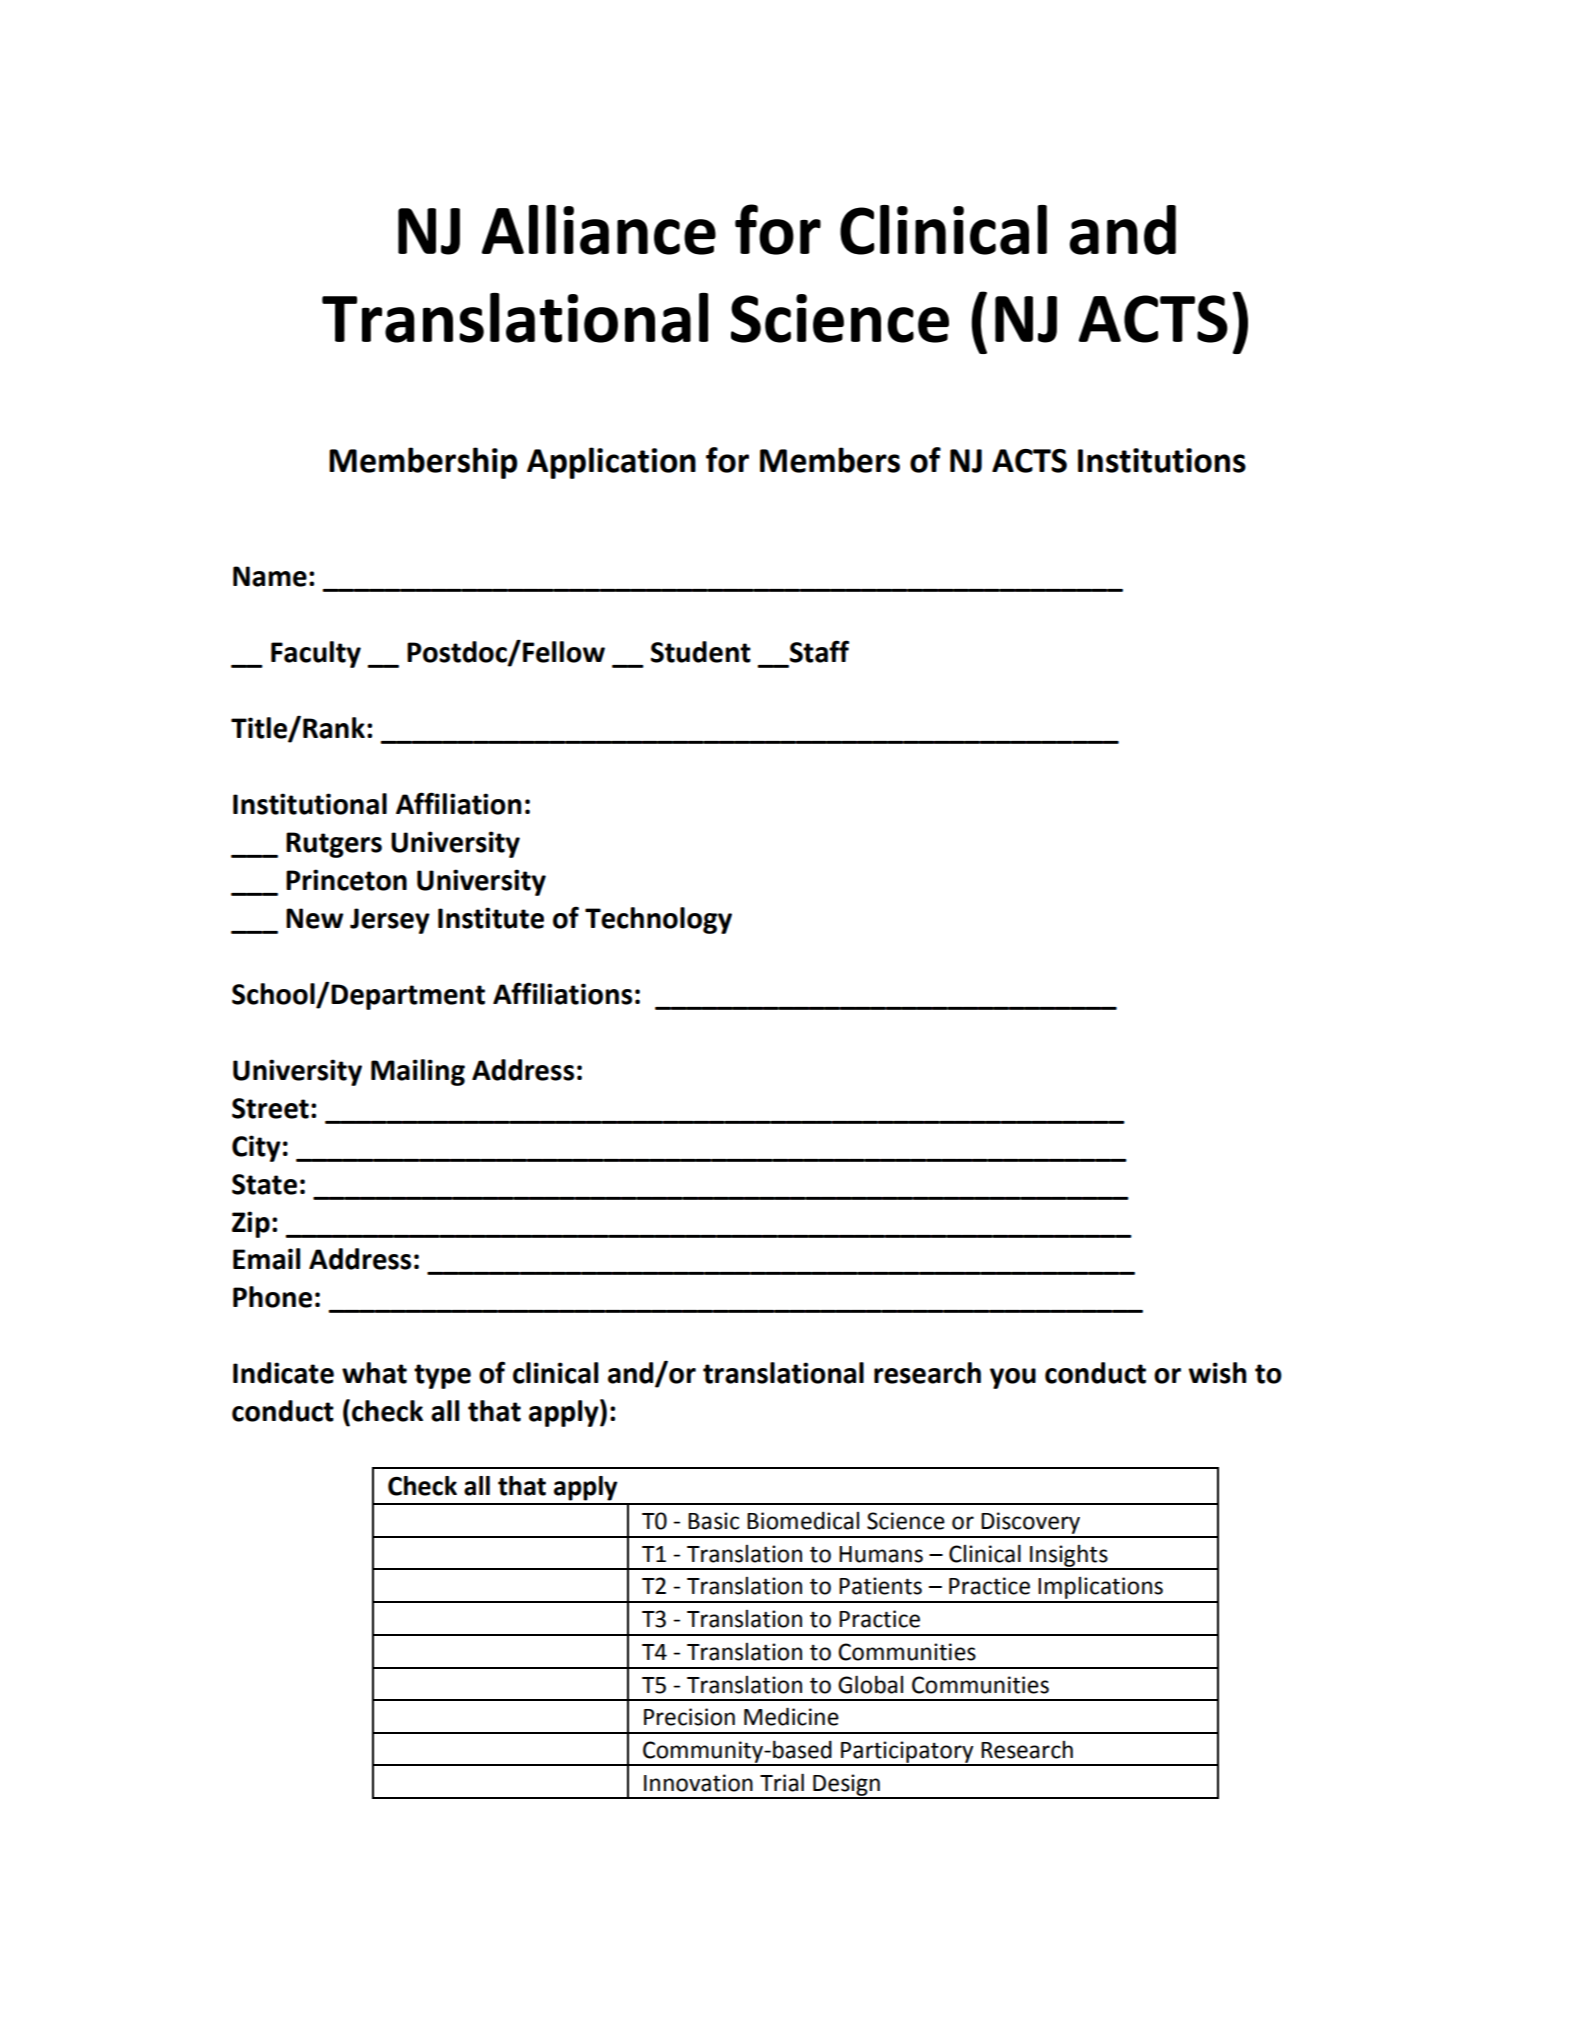 This document has width=1574, height=2037. What do you see at coordinates (611, 463) in the document?
I see `Application` at bounding box center [611, 463].
